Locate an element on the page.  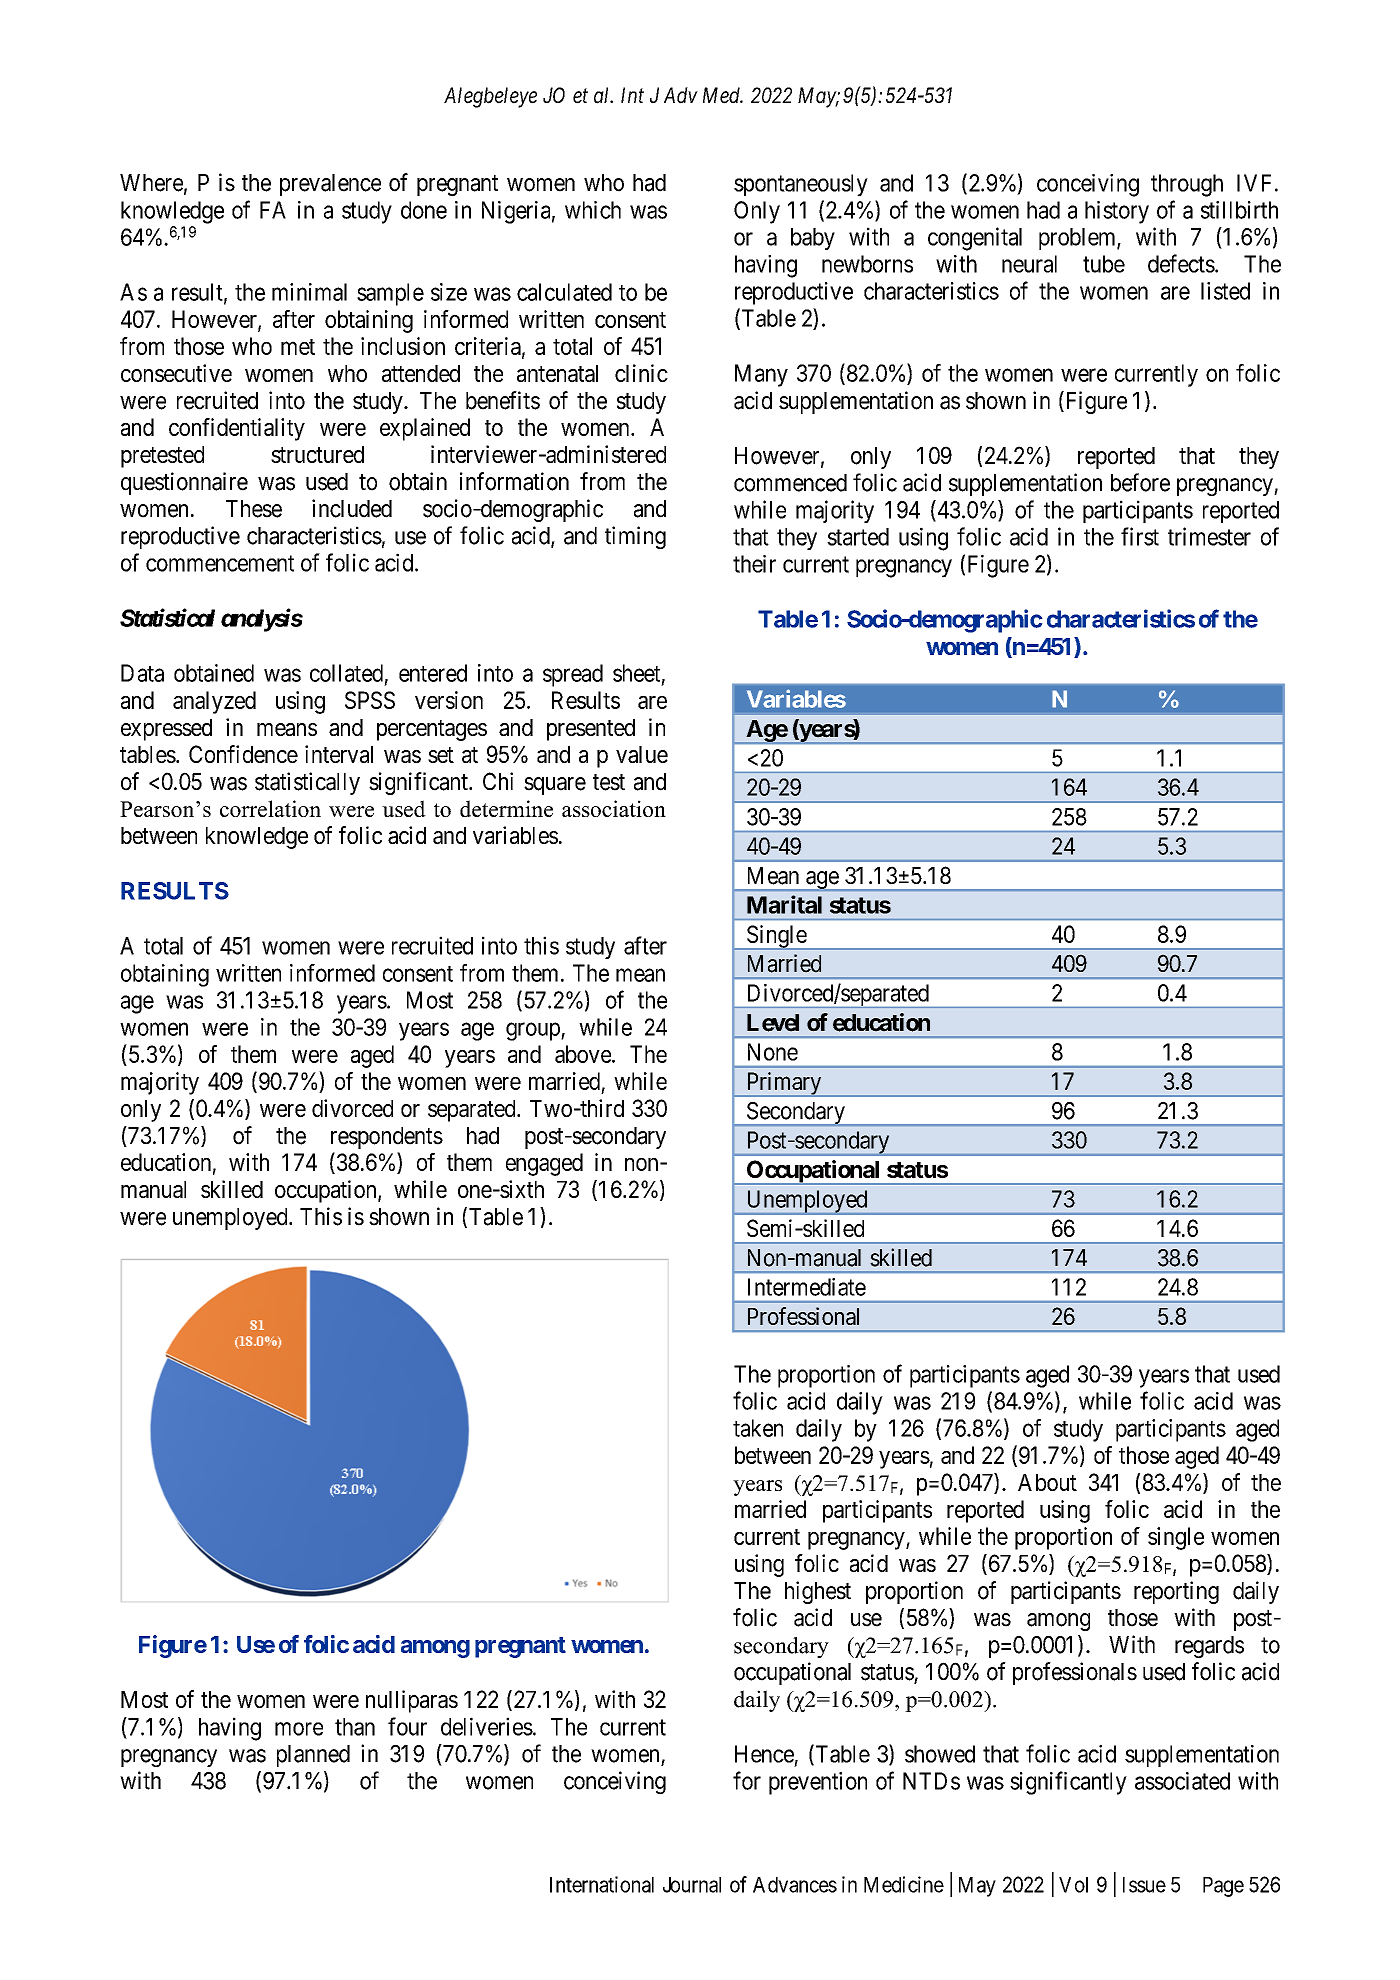
which is located at coordinates (593, 210).
